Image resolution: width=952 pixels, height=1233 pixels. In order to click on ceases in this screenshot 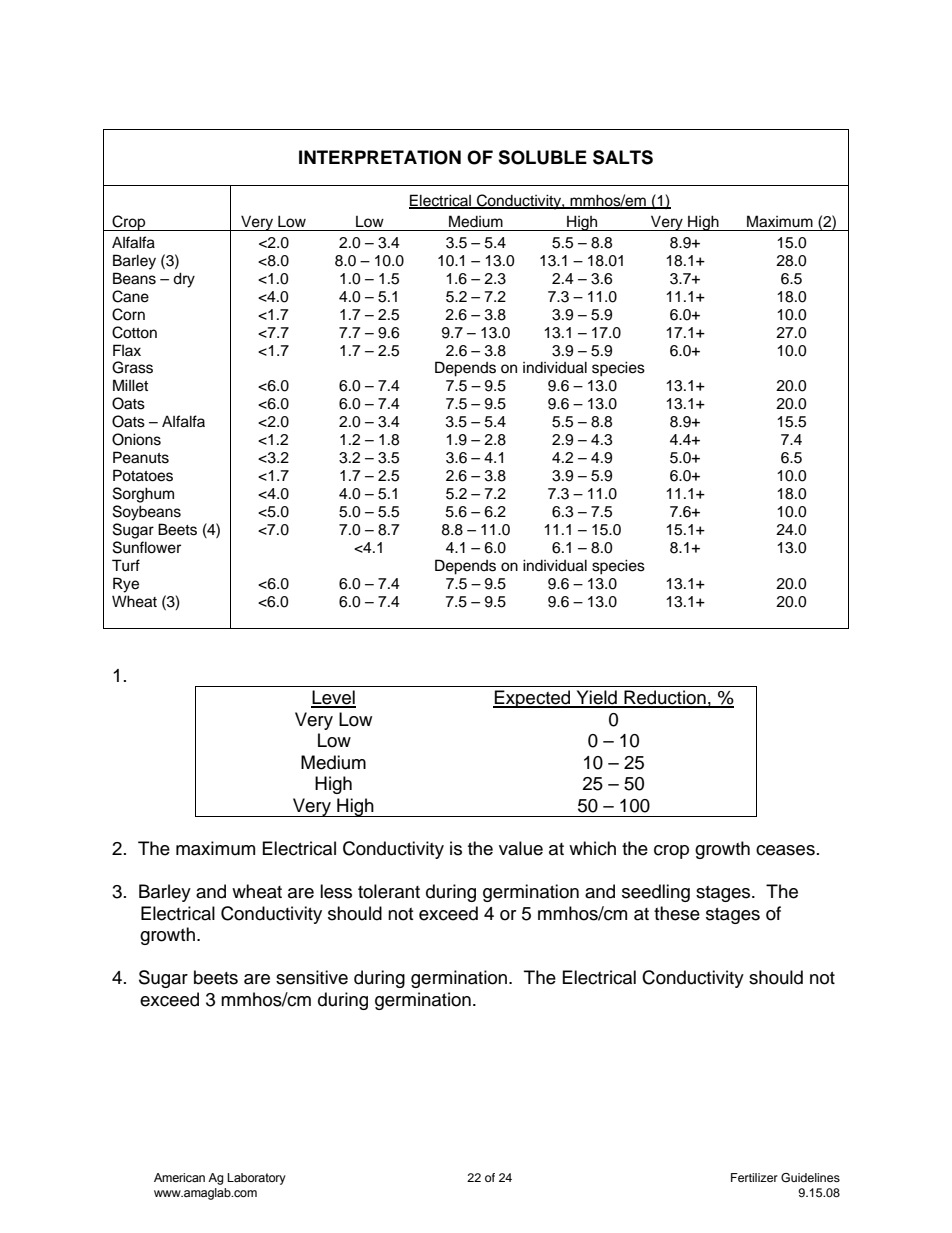, I will do `click(785, 850)`.
